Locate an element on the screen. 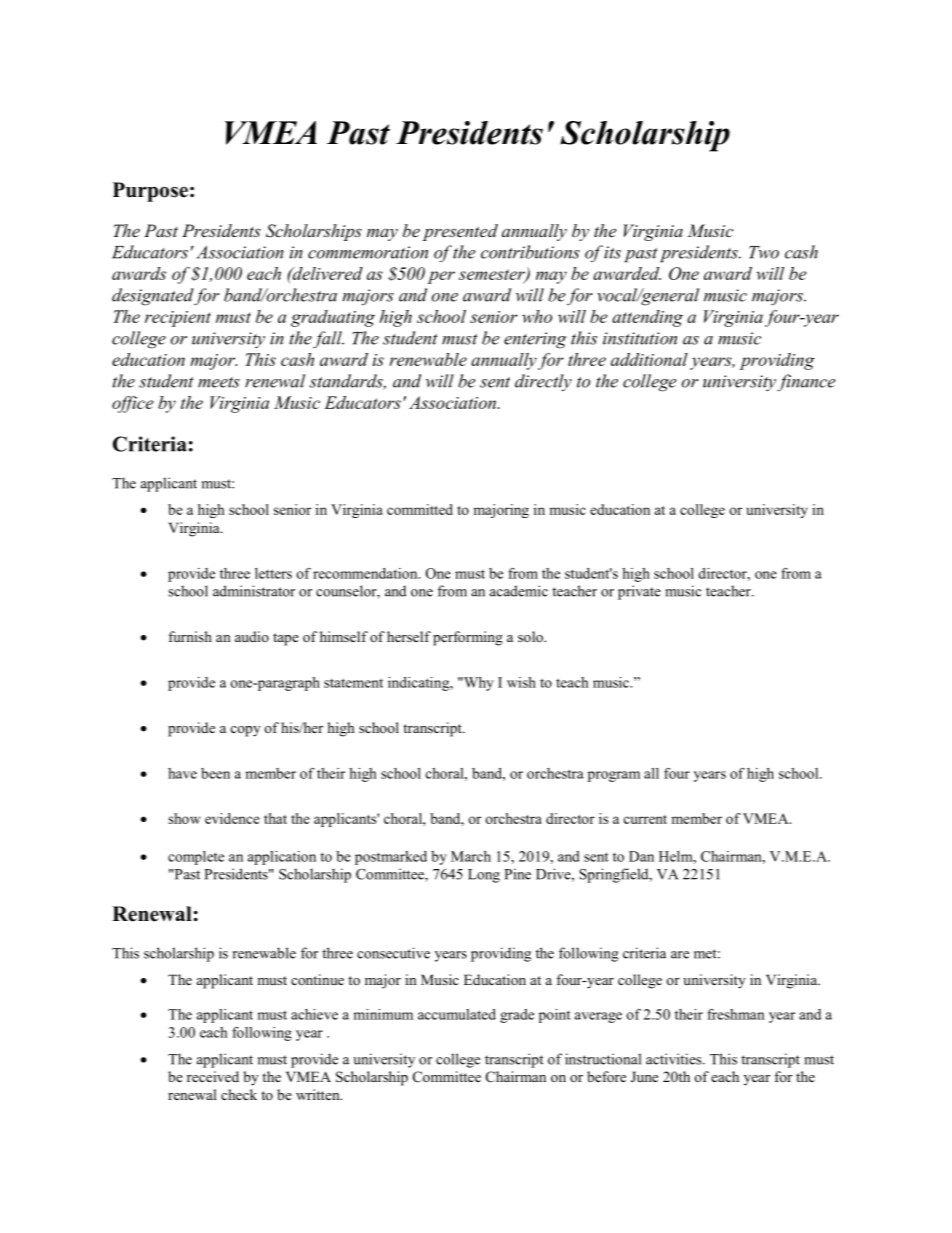  March is located at coordinates (471, 856).
